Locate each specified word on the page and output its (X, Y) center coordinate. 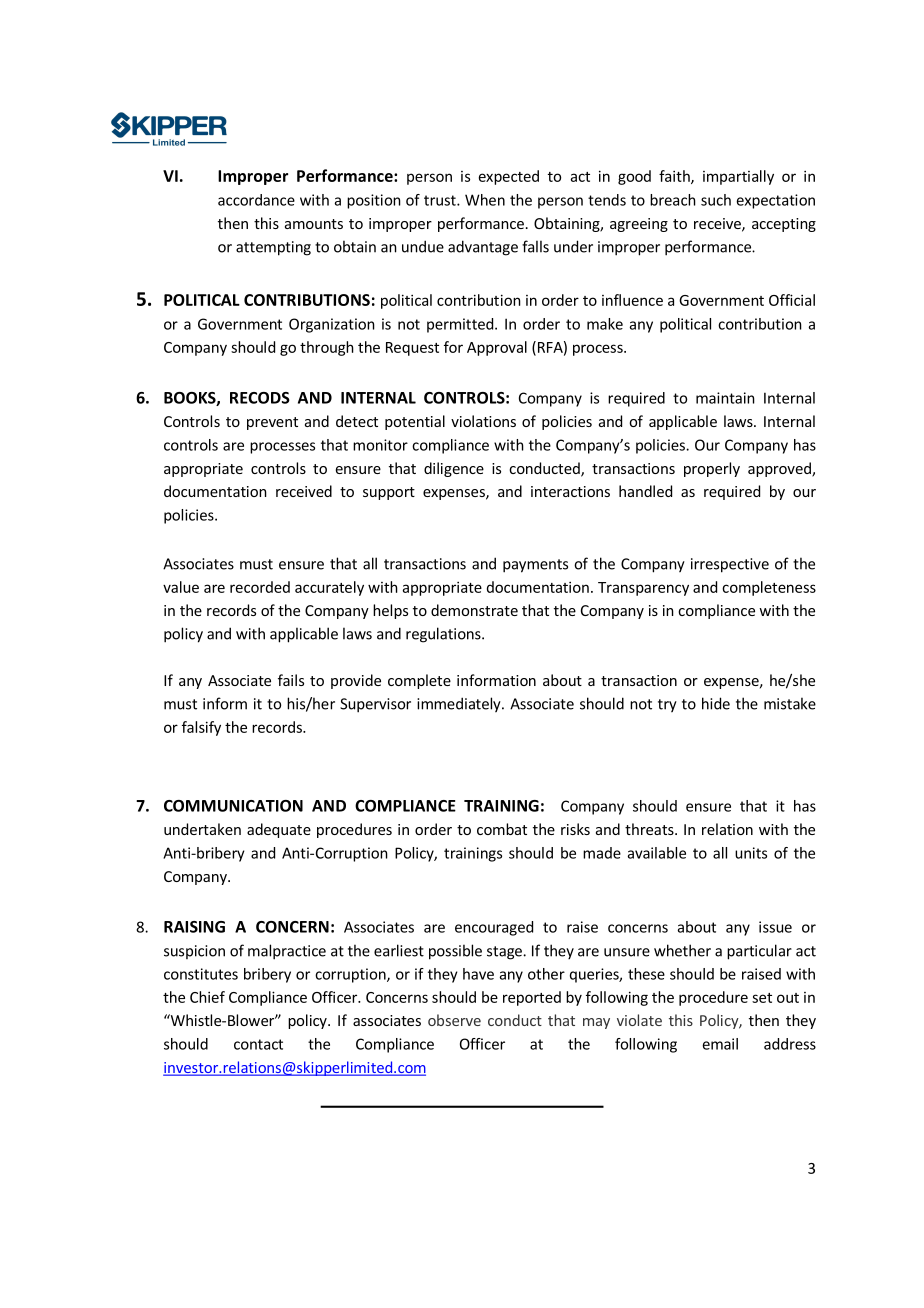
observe (454, 1020)
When (485, 200)
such (716, 200)
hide (716, 703)
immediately (460, 705)
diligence (454, 469)
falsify (201, 728)
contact (258, 1044)
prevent (272, 423)
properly (712, 469)
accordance (256, 200)
